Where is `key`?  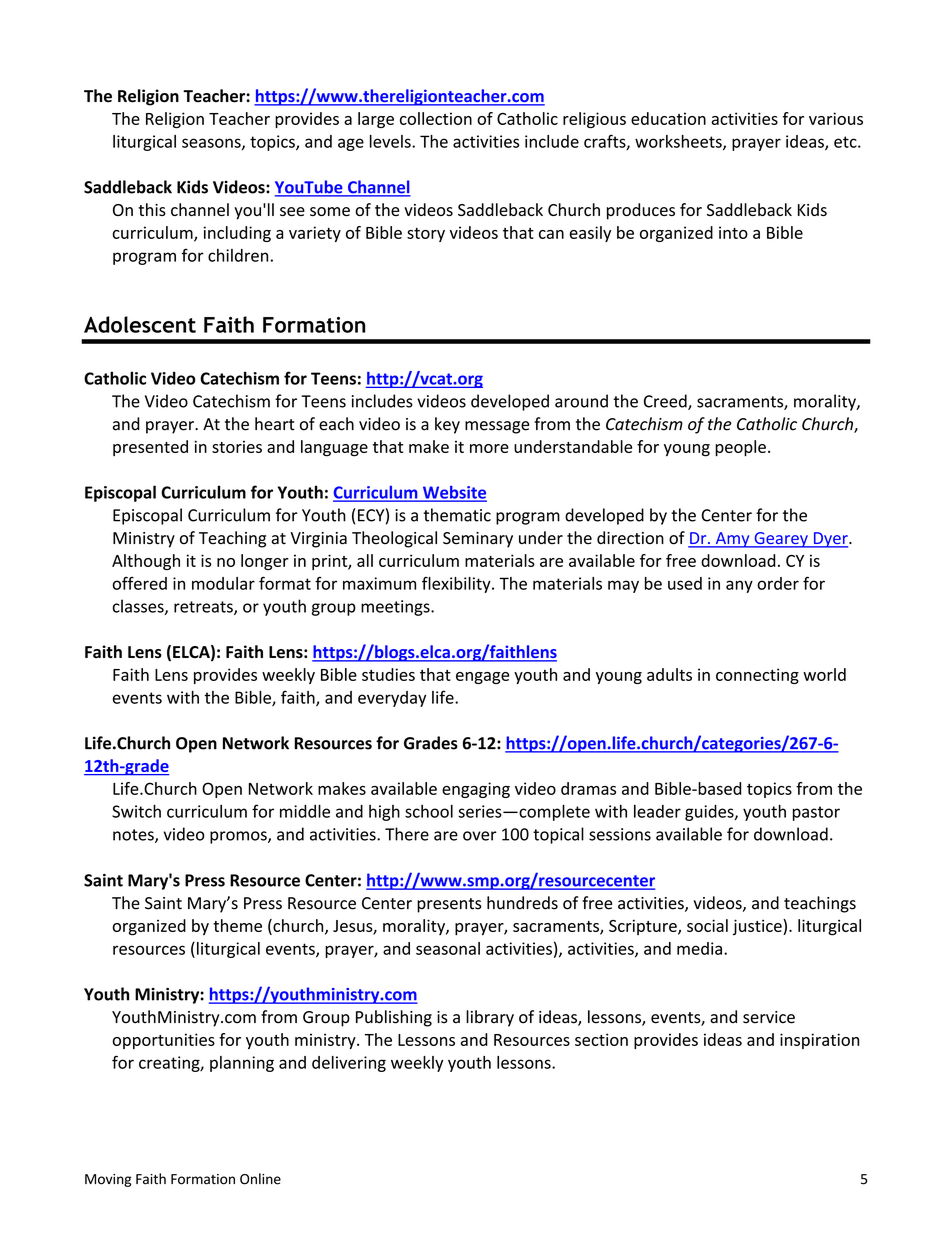
key is located at coordinates (447, 425).
